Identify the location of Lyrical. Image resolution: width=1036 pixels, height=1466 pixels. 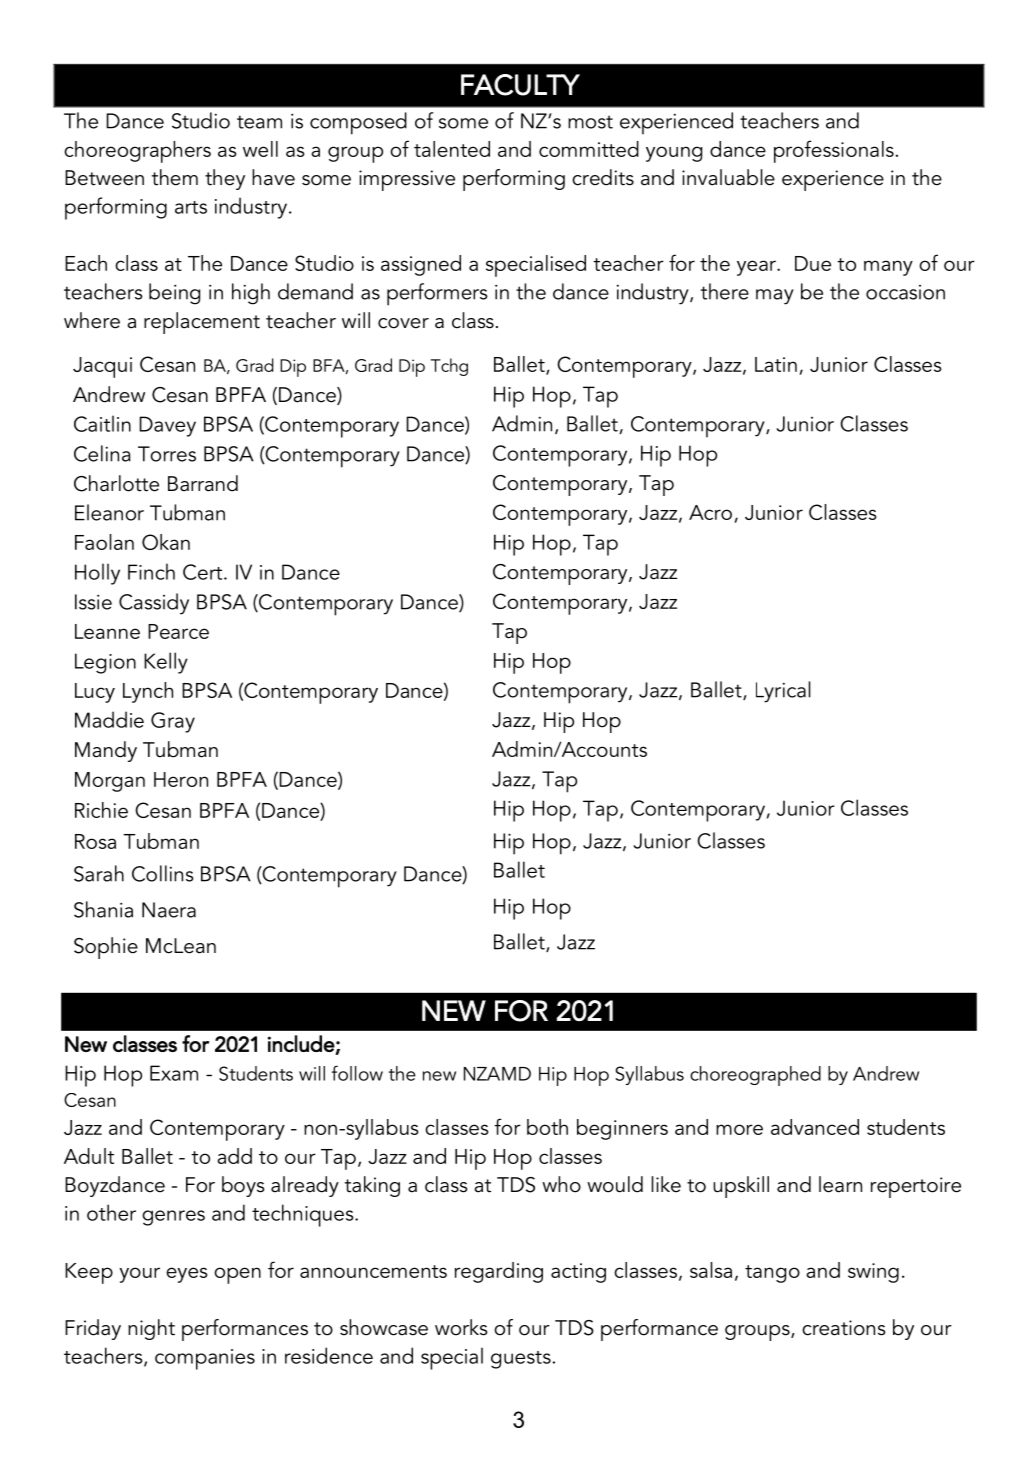
(783, 692).
